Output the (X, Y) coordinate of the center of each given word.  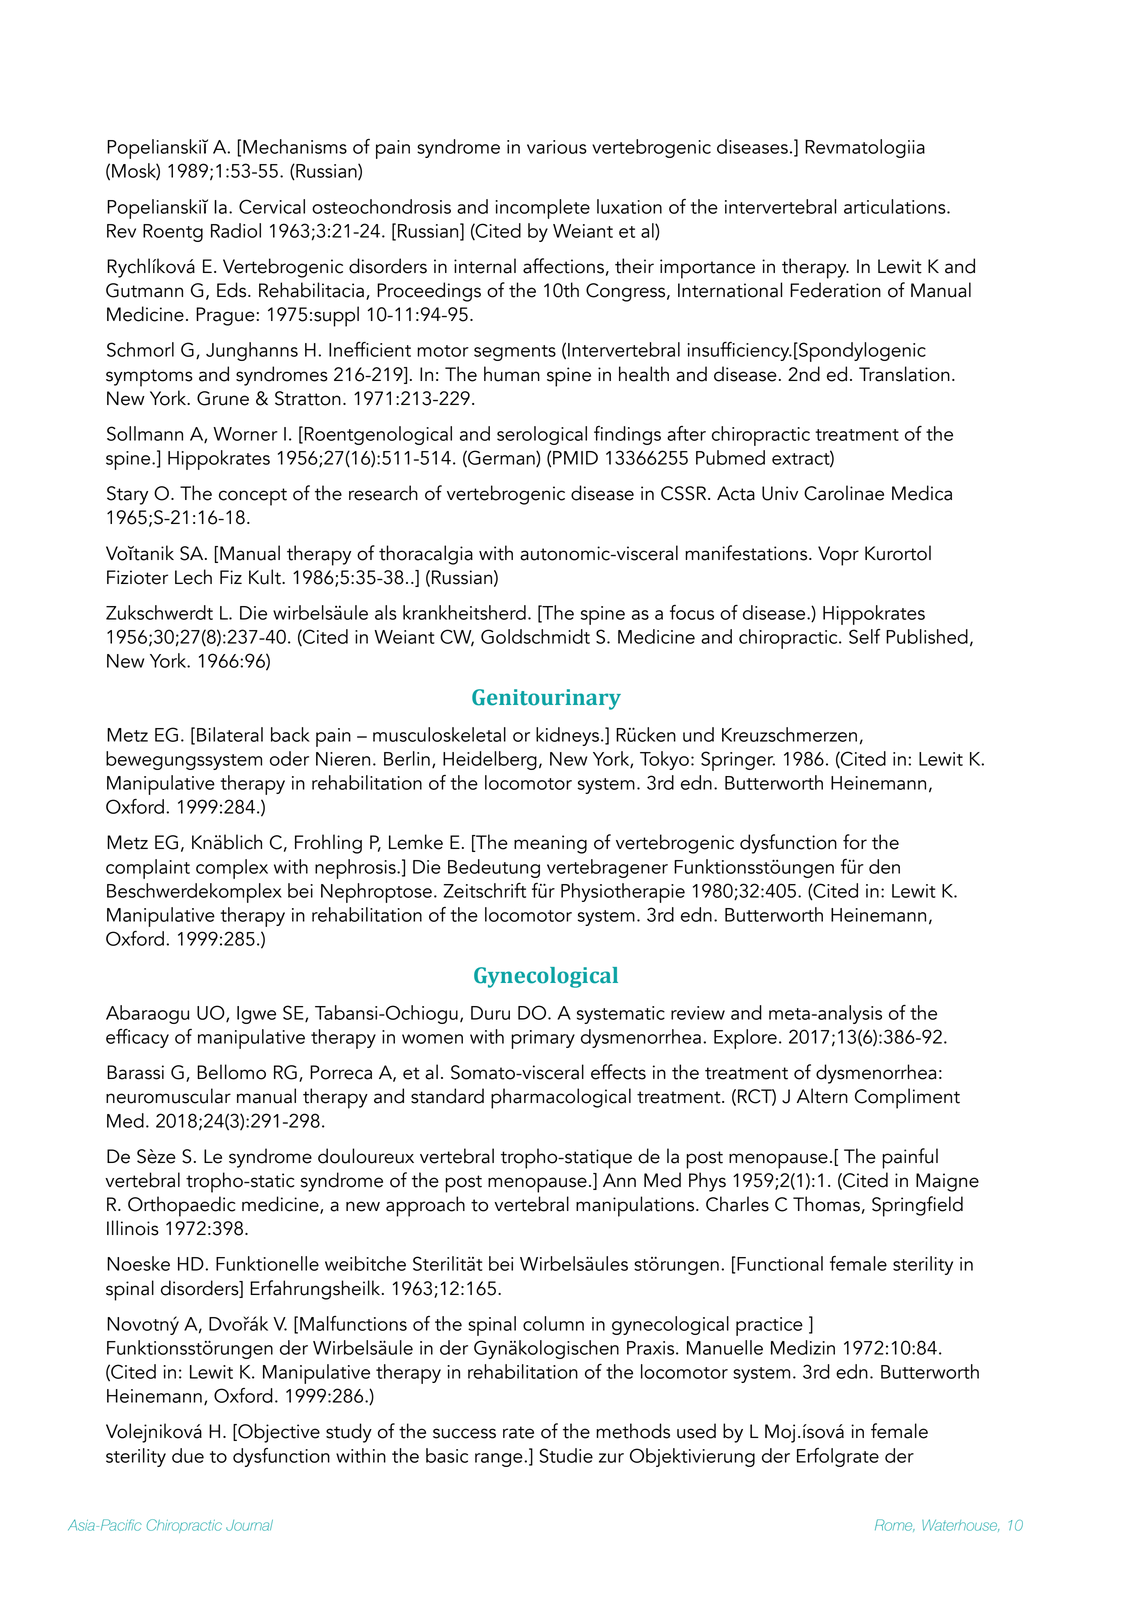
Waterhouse (960, 1525)
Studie (566, 1455)
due (188, 1455)
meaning (550, 844)
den (884, 866)
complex (232, 869)
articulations (896, 206)
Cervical (272, 206)
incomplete (542, 209)
